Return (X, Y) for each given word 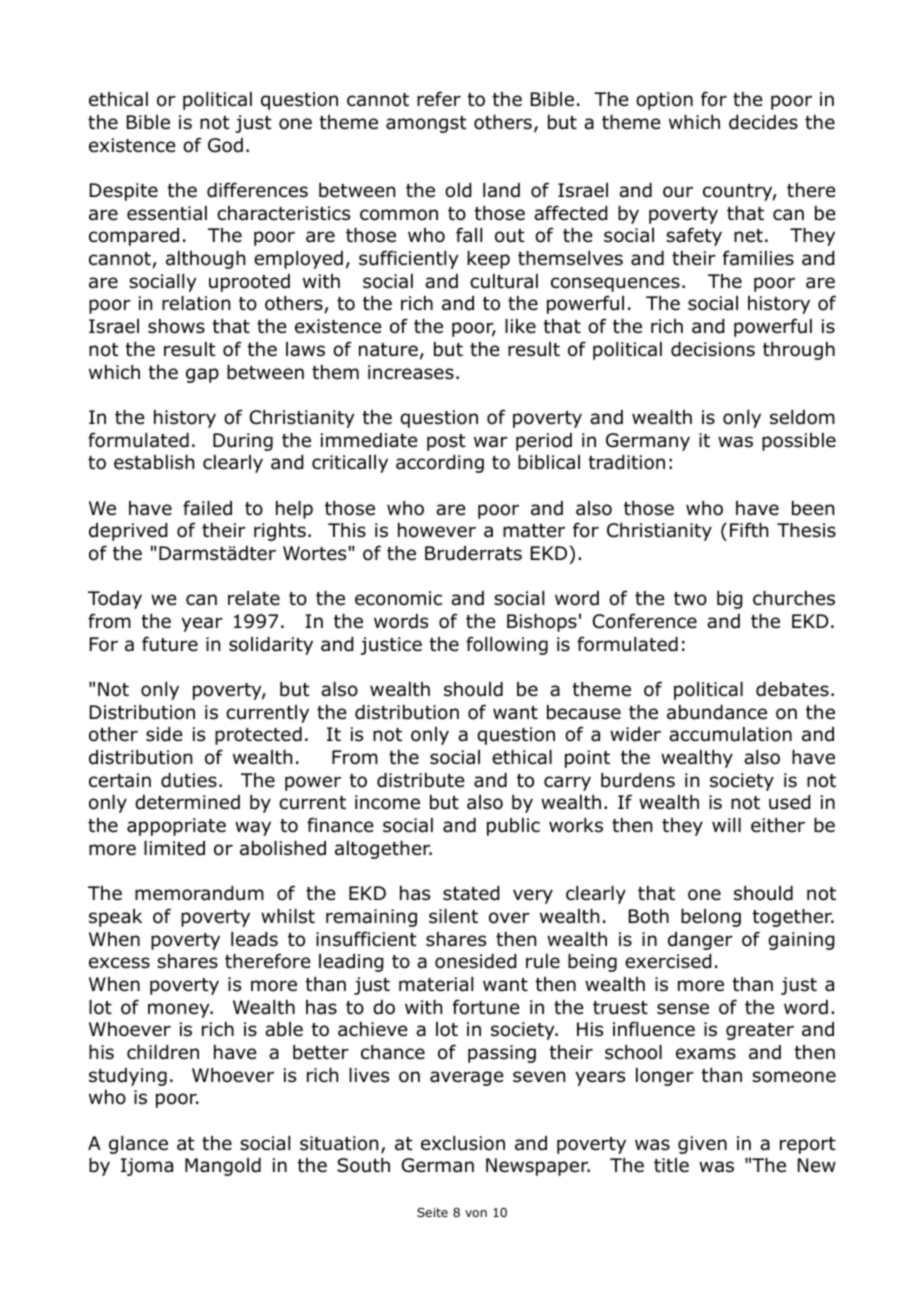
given (702, 1145)
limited (174, 848)
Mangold (223, 1167)
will (726, 825)
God (225, 145)
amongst (426, 124)
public (513, 827)
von (476, 1213)
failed (207, 508)
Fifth (749, 529)
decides (763, 122)
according (440, 464)
